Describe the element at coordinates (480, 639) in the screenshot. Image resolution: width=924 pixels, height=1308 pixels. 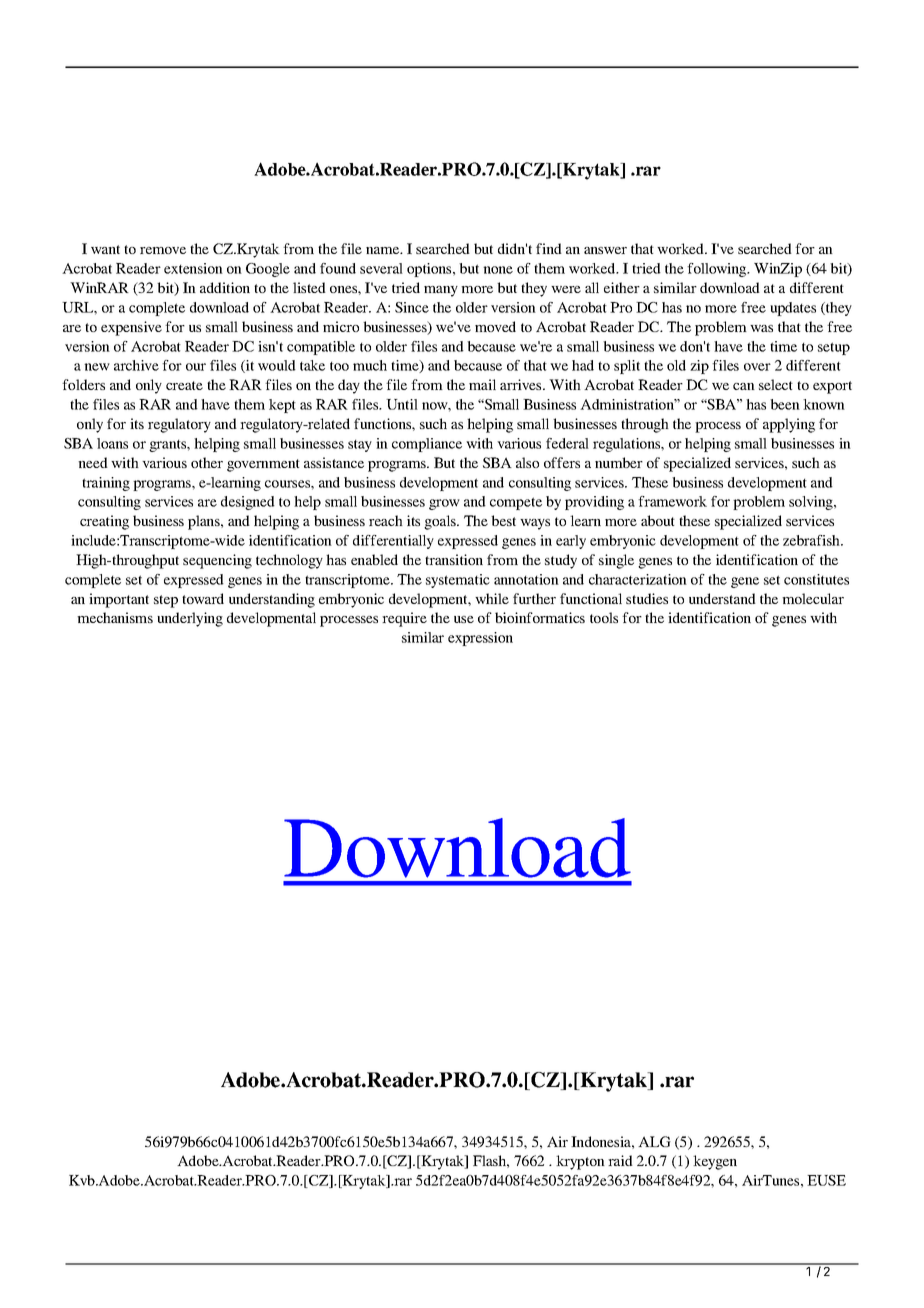
I see `expression` at that location.
